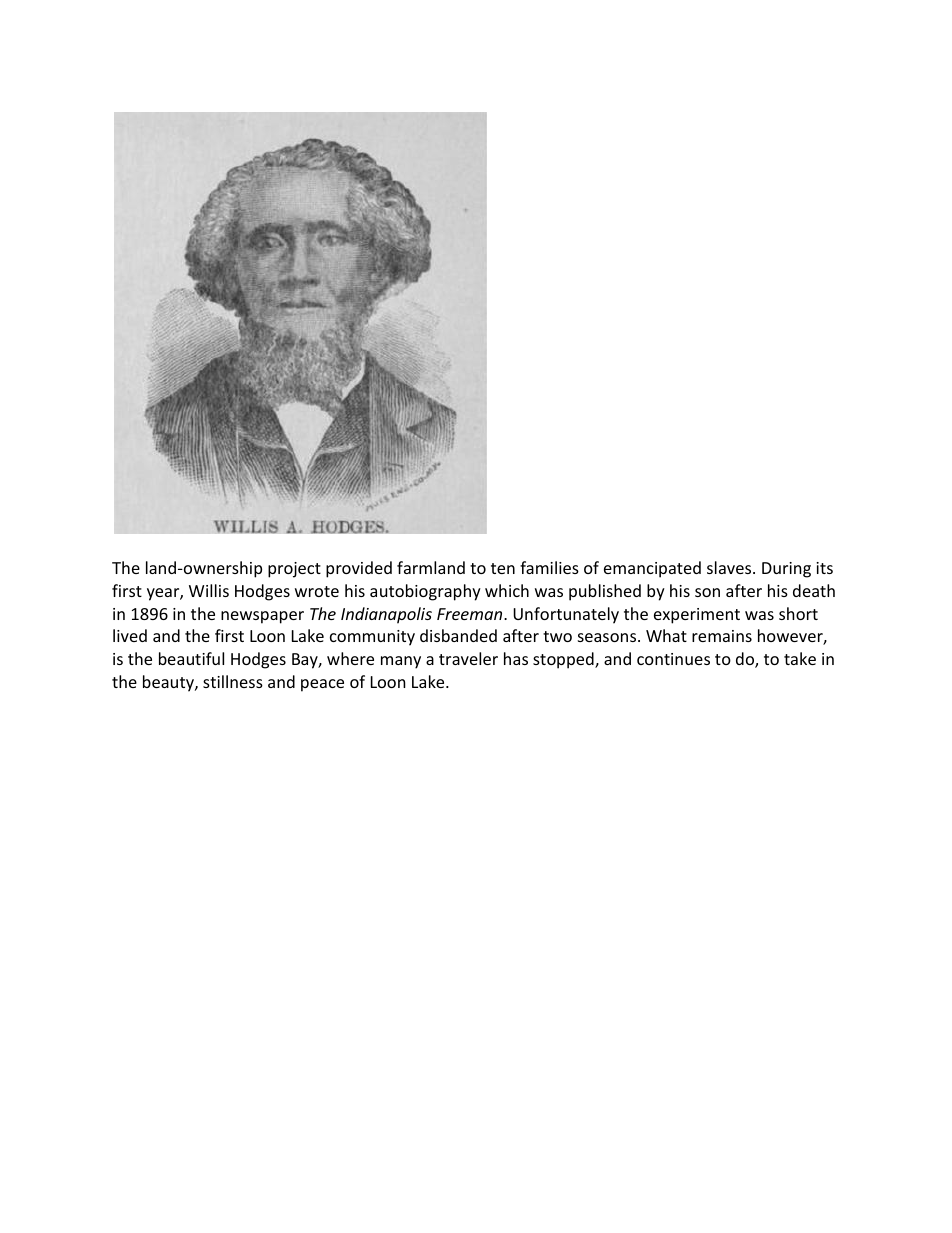  Describe the element at coordinates (722, 636) in the page. I see `remains` at that location.
